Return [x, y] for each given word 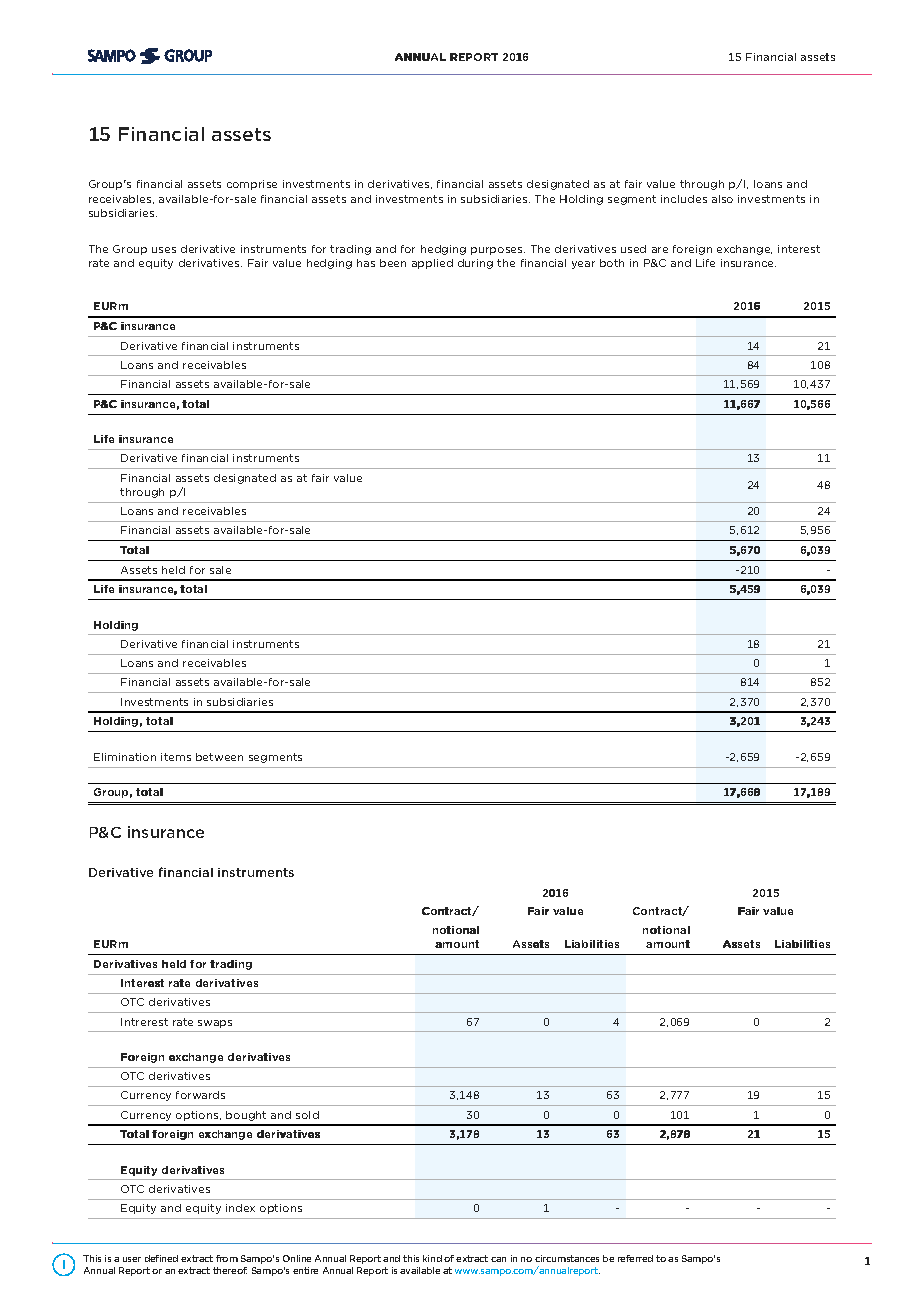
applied [432, 264]
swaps [215, 1024]
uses [164, 250]
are [660, 250]
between [219, 757]
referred [635, 1258]
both [612, 263]
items [176, 757]
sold [307, 1115]
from [227, 1258]
